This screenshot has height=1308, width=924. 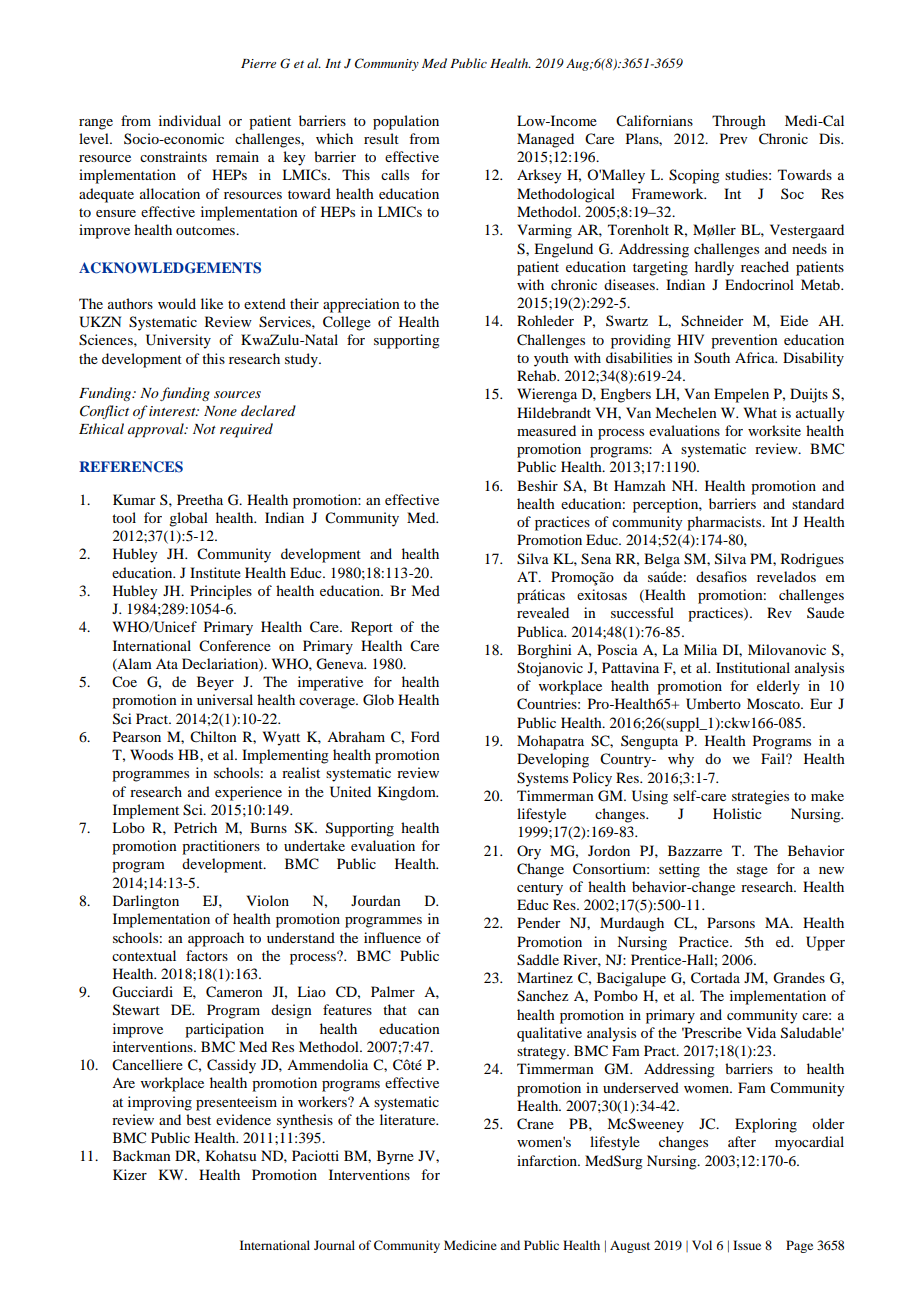 What do you see at coordinates (406, 122) in the screenshot?
I see `population` at bounding box center [406, 122].
